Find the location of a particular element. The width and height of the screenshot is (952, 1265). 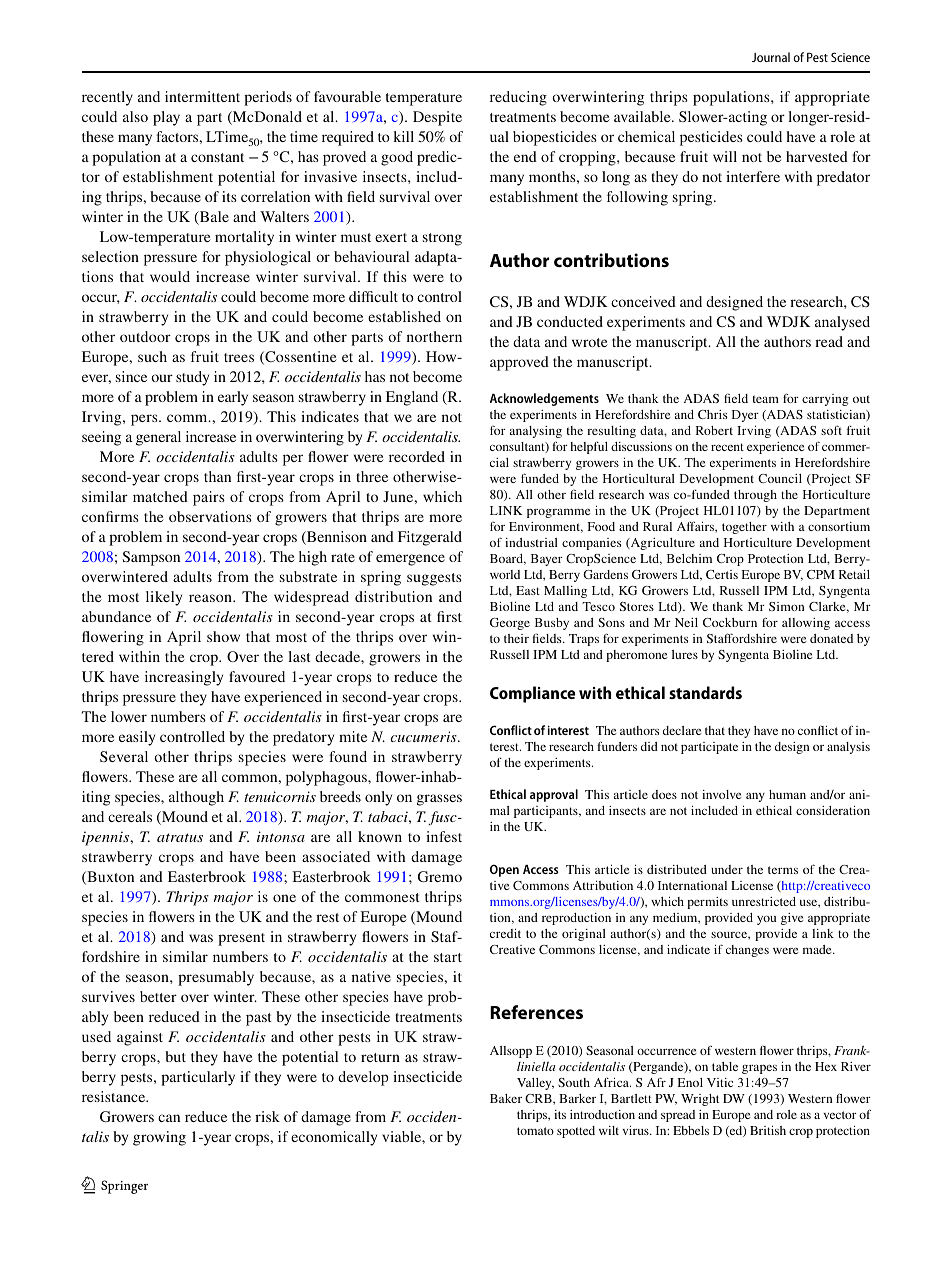

Journal is located at coordinates (771, 57).
